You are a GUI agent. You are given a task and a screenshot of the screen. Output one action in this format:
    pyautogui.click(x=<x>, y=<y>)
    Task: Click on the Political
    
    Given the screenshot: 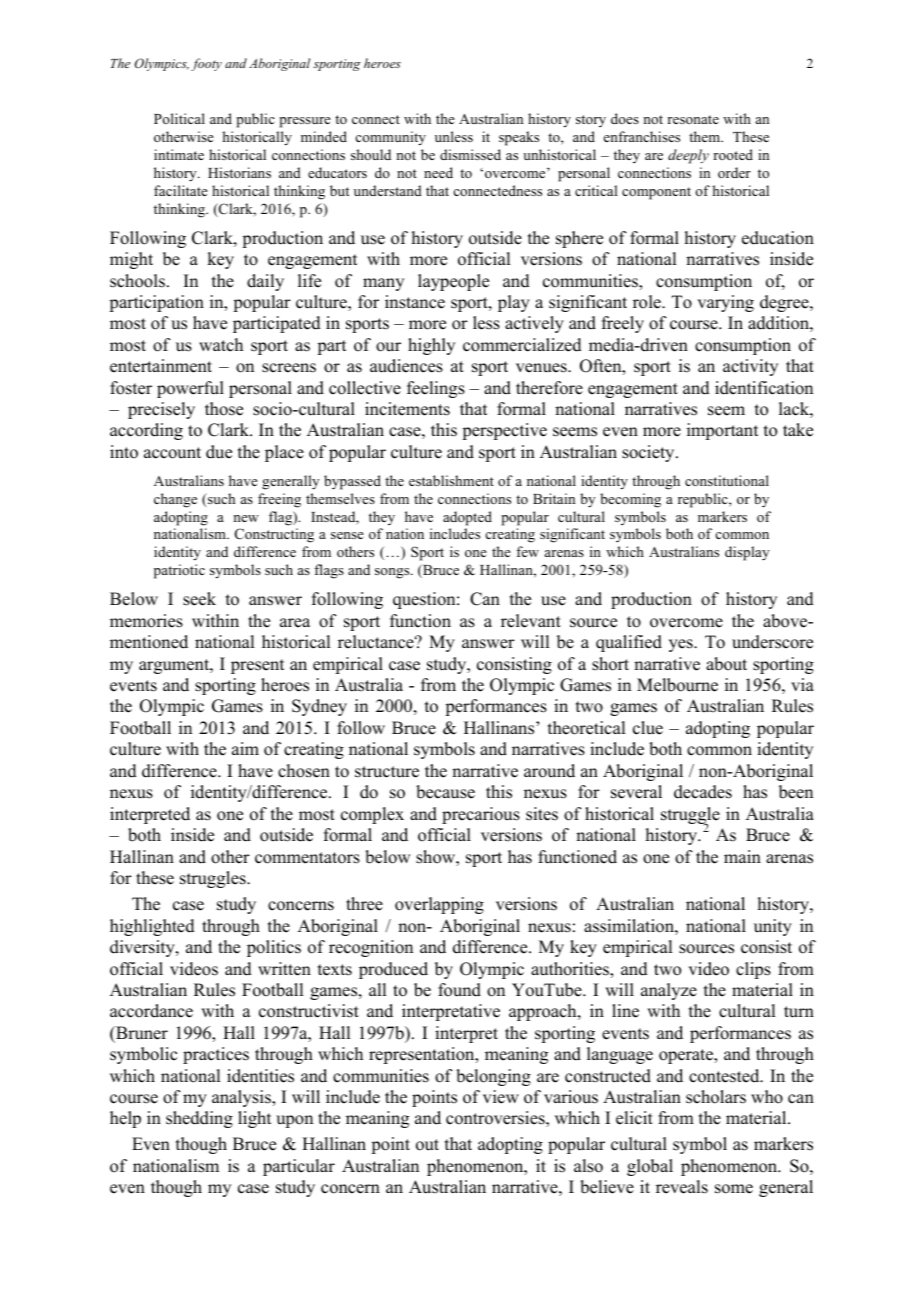 What is the action you would take?
    pyautogui.click(x=179, y=118)
